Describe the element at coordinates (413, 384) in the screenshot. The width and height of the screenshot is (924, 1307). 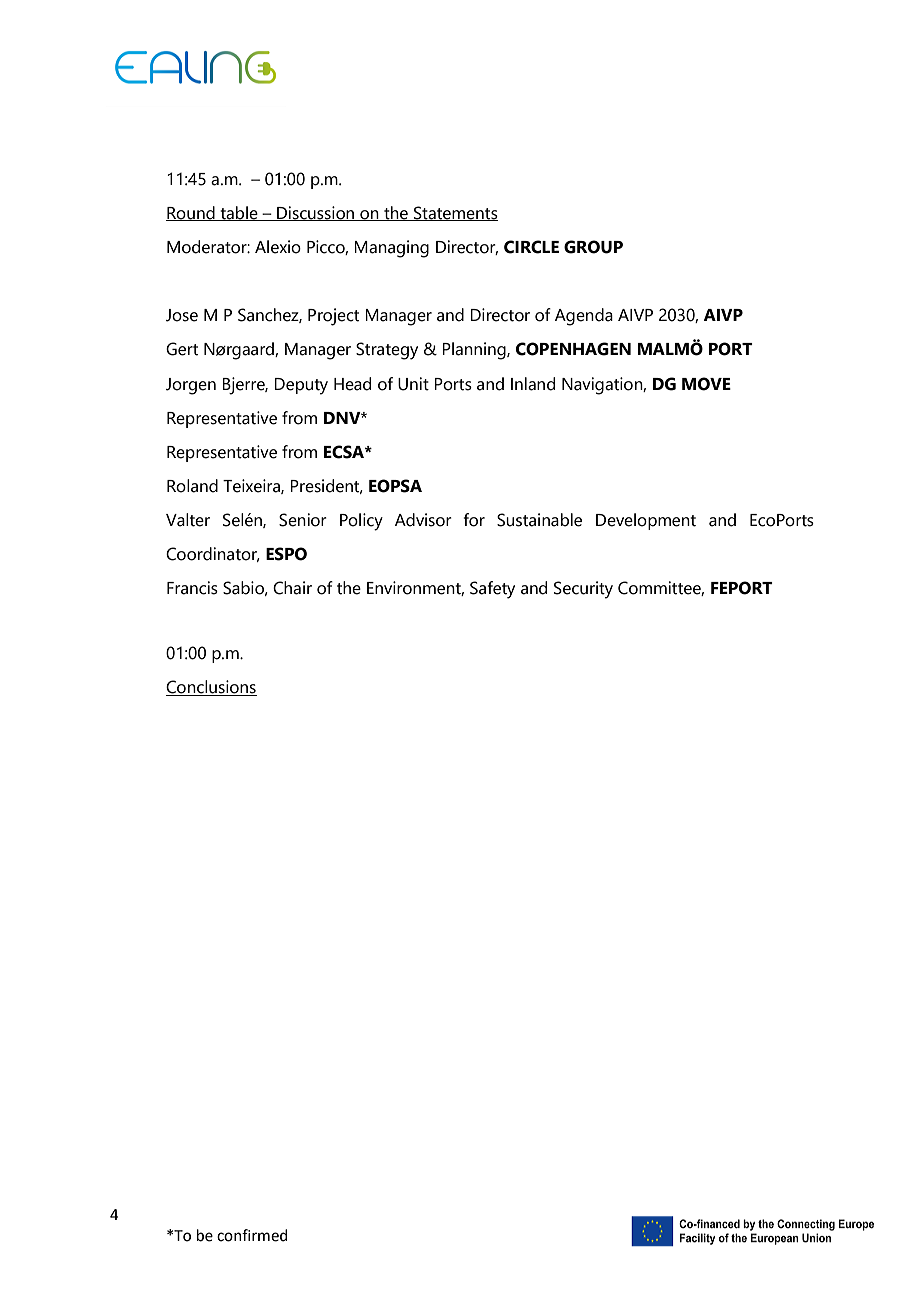
I see `Unit` at that location.
